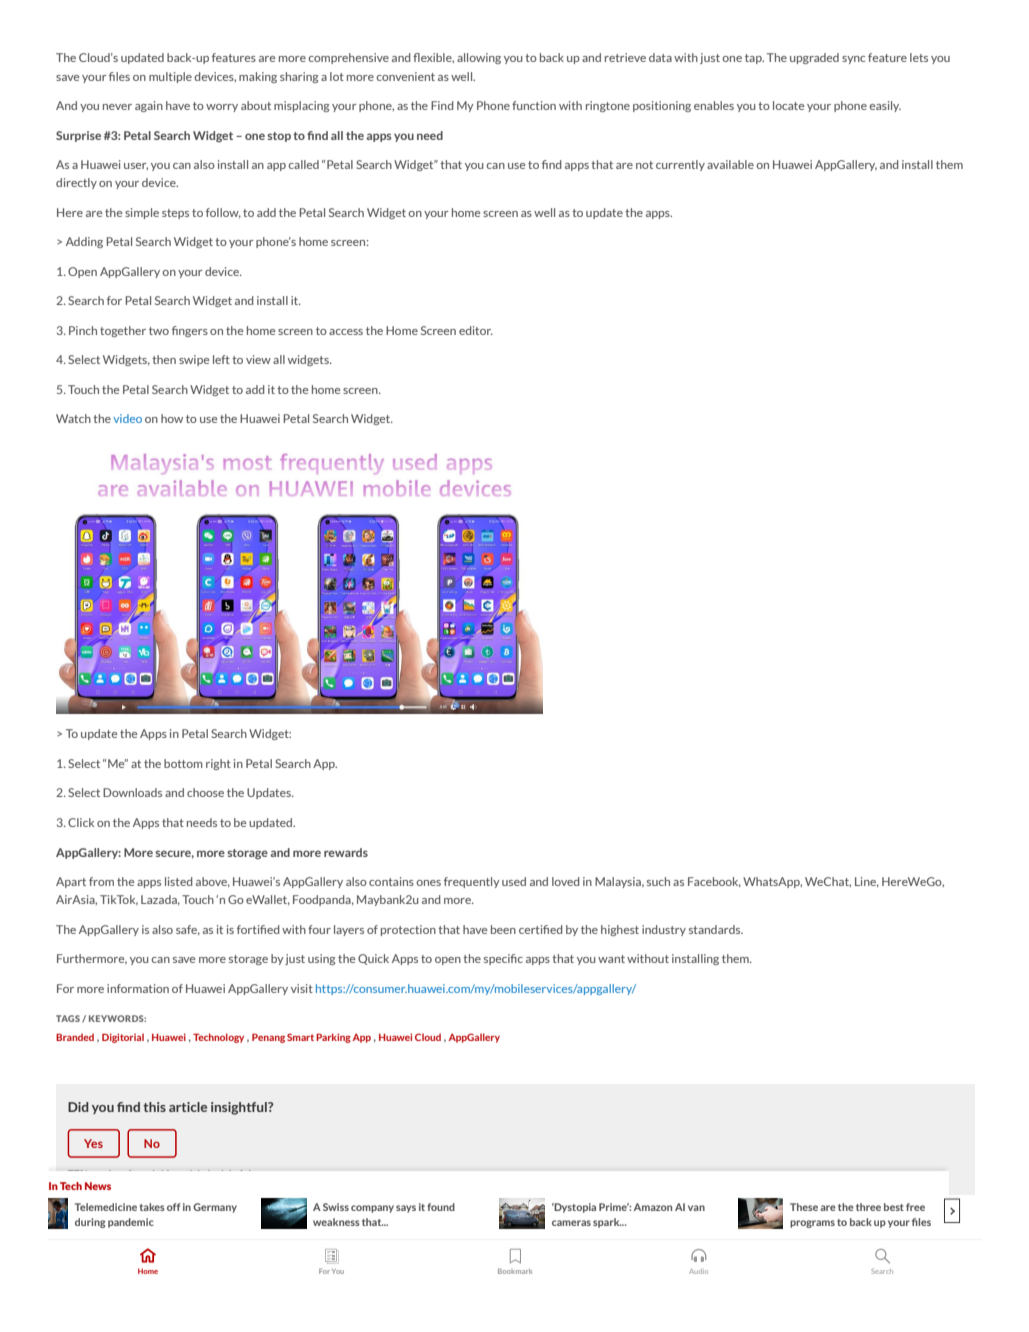 The height and width of the page is (1332, 1029). I want to click on bottom, so click(183, 763).
